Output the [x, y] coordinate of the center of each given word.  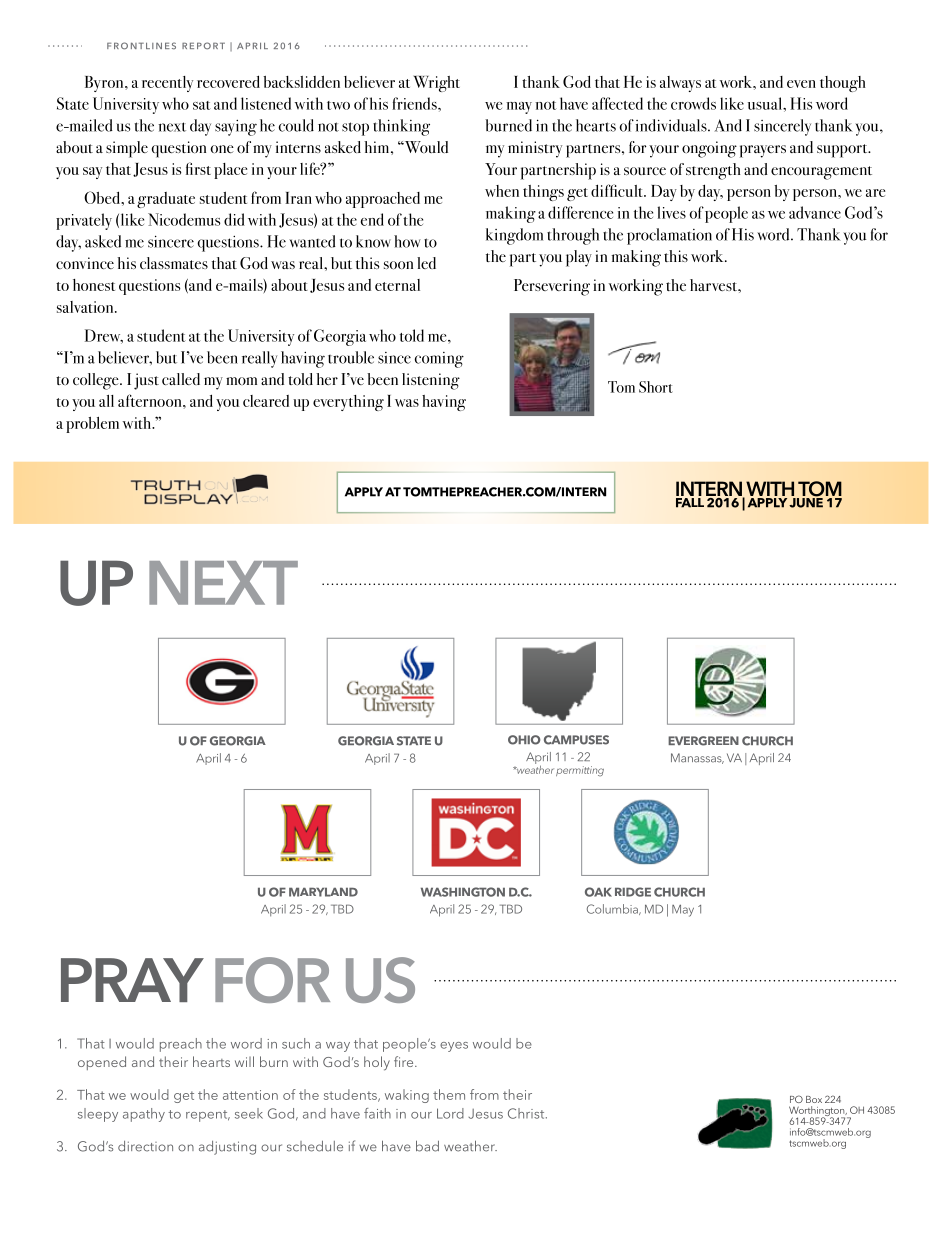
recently [167, 84]
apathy [144, 1115]
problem [92, 425]
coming [439, 360]
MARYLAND [323, 892]
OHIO [524, 740]
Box [814, 1099]
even [801, 84]
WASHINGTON [463, 892]
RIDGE [633, 892]
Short [656, 387]
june [806, 501]
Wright [437, 84]
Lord [450, 1113]
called [181, 379]
